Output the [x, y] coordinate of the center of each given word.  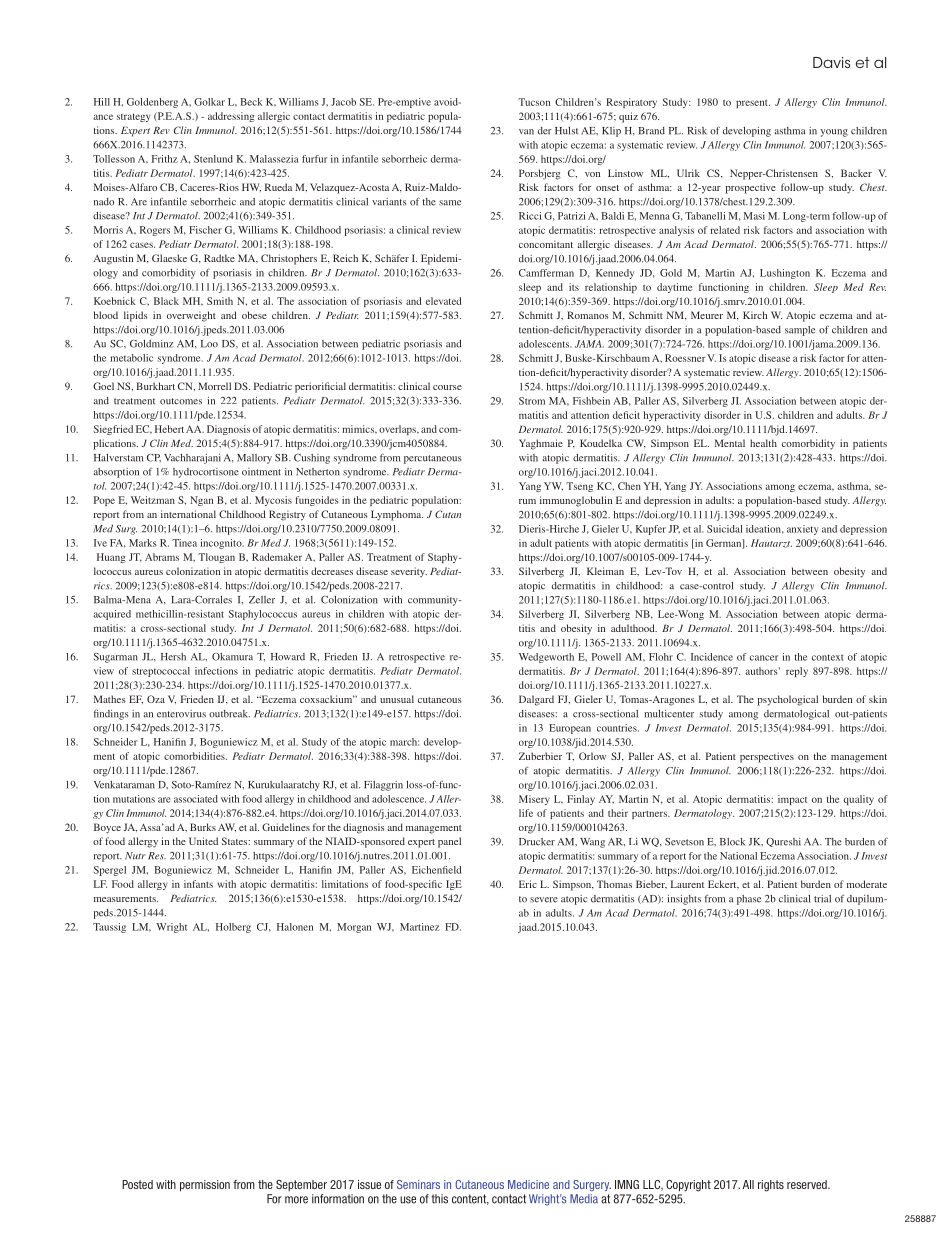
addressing [231, 117]
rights [771, 1186]
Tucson [534, 102]
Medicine [528, 1184]
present [753, 104]
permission [205, 1185]
